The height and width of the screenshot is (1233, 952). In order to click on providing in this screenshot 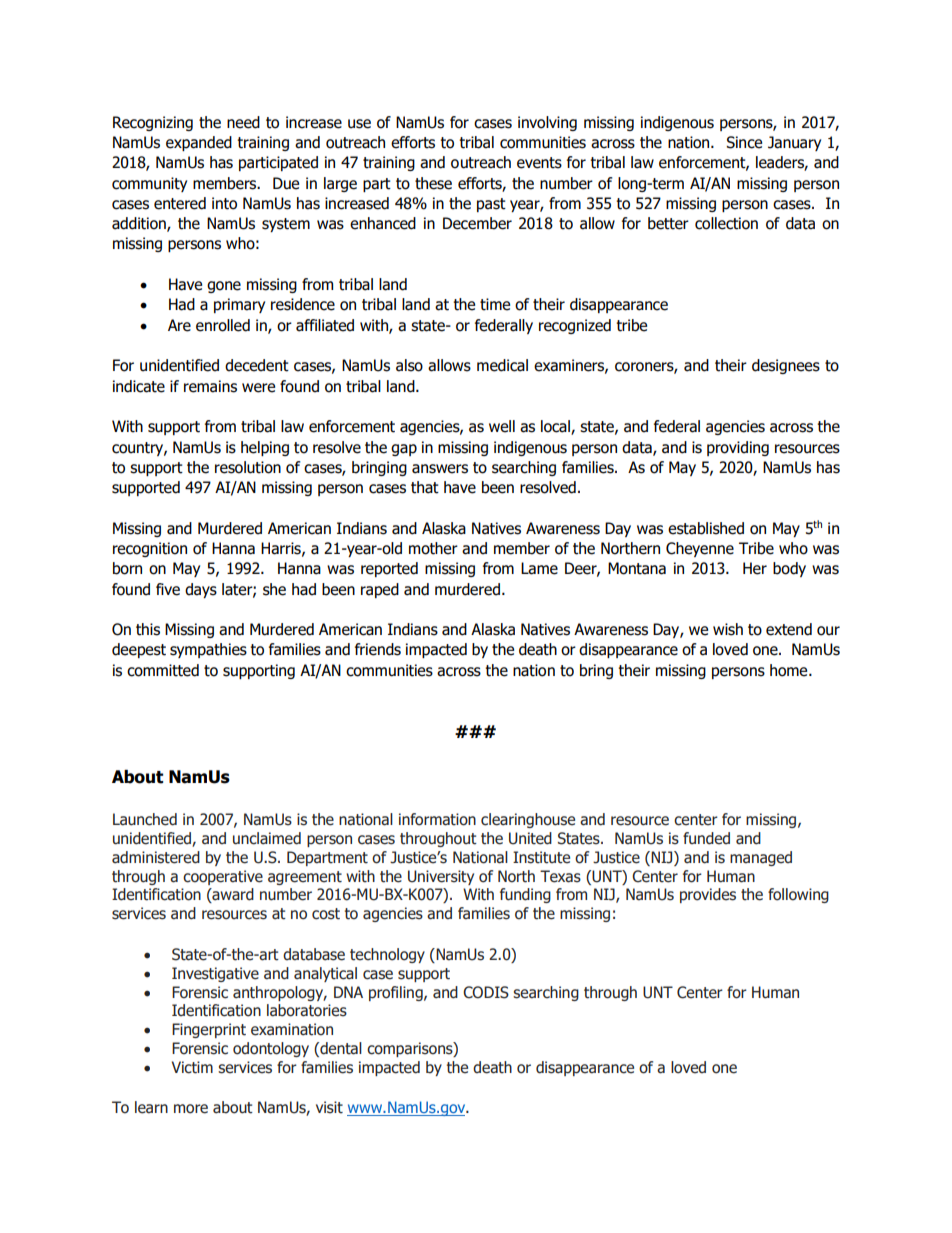, I will do `click(738, 448)`.
